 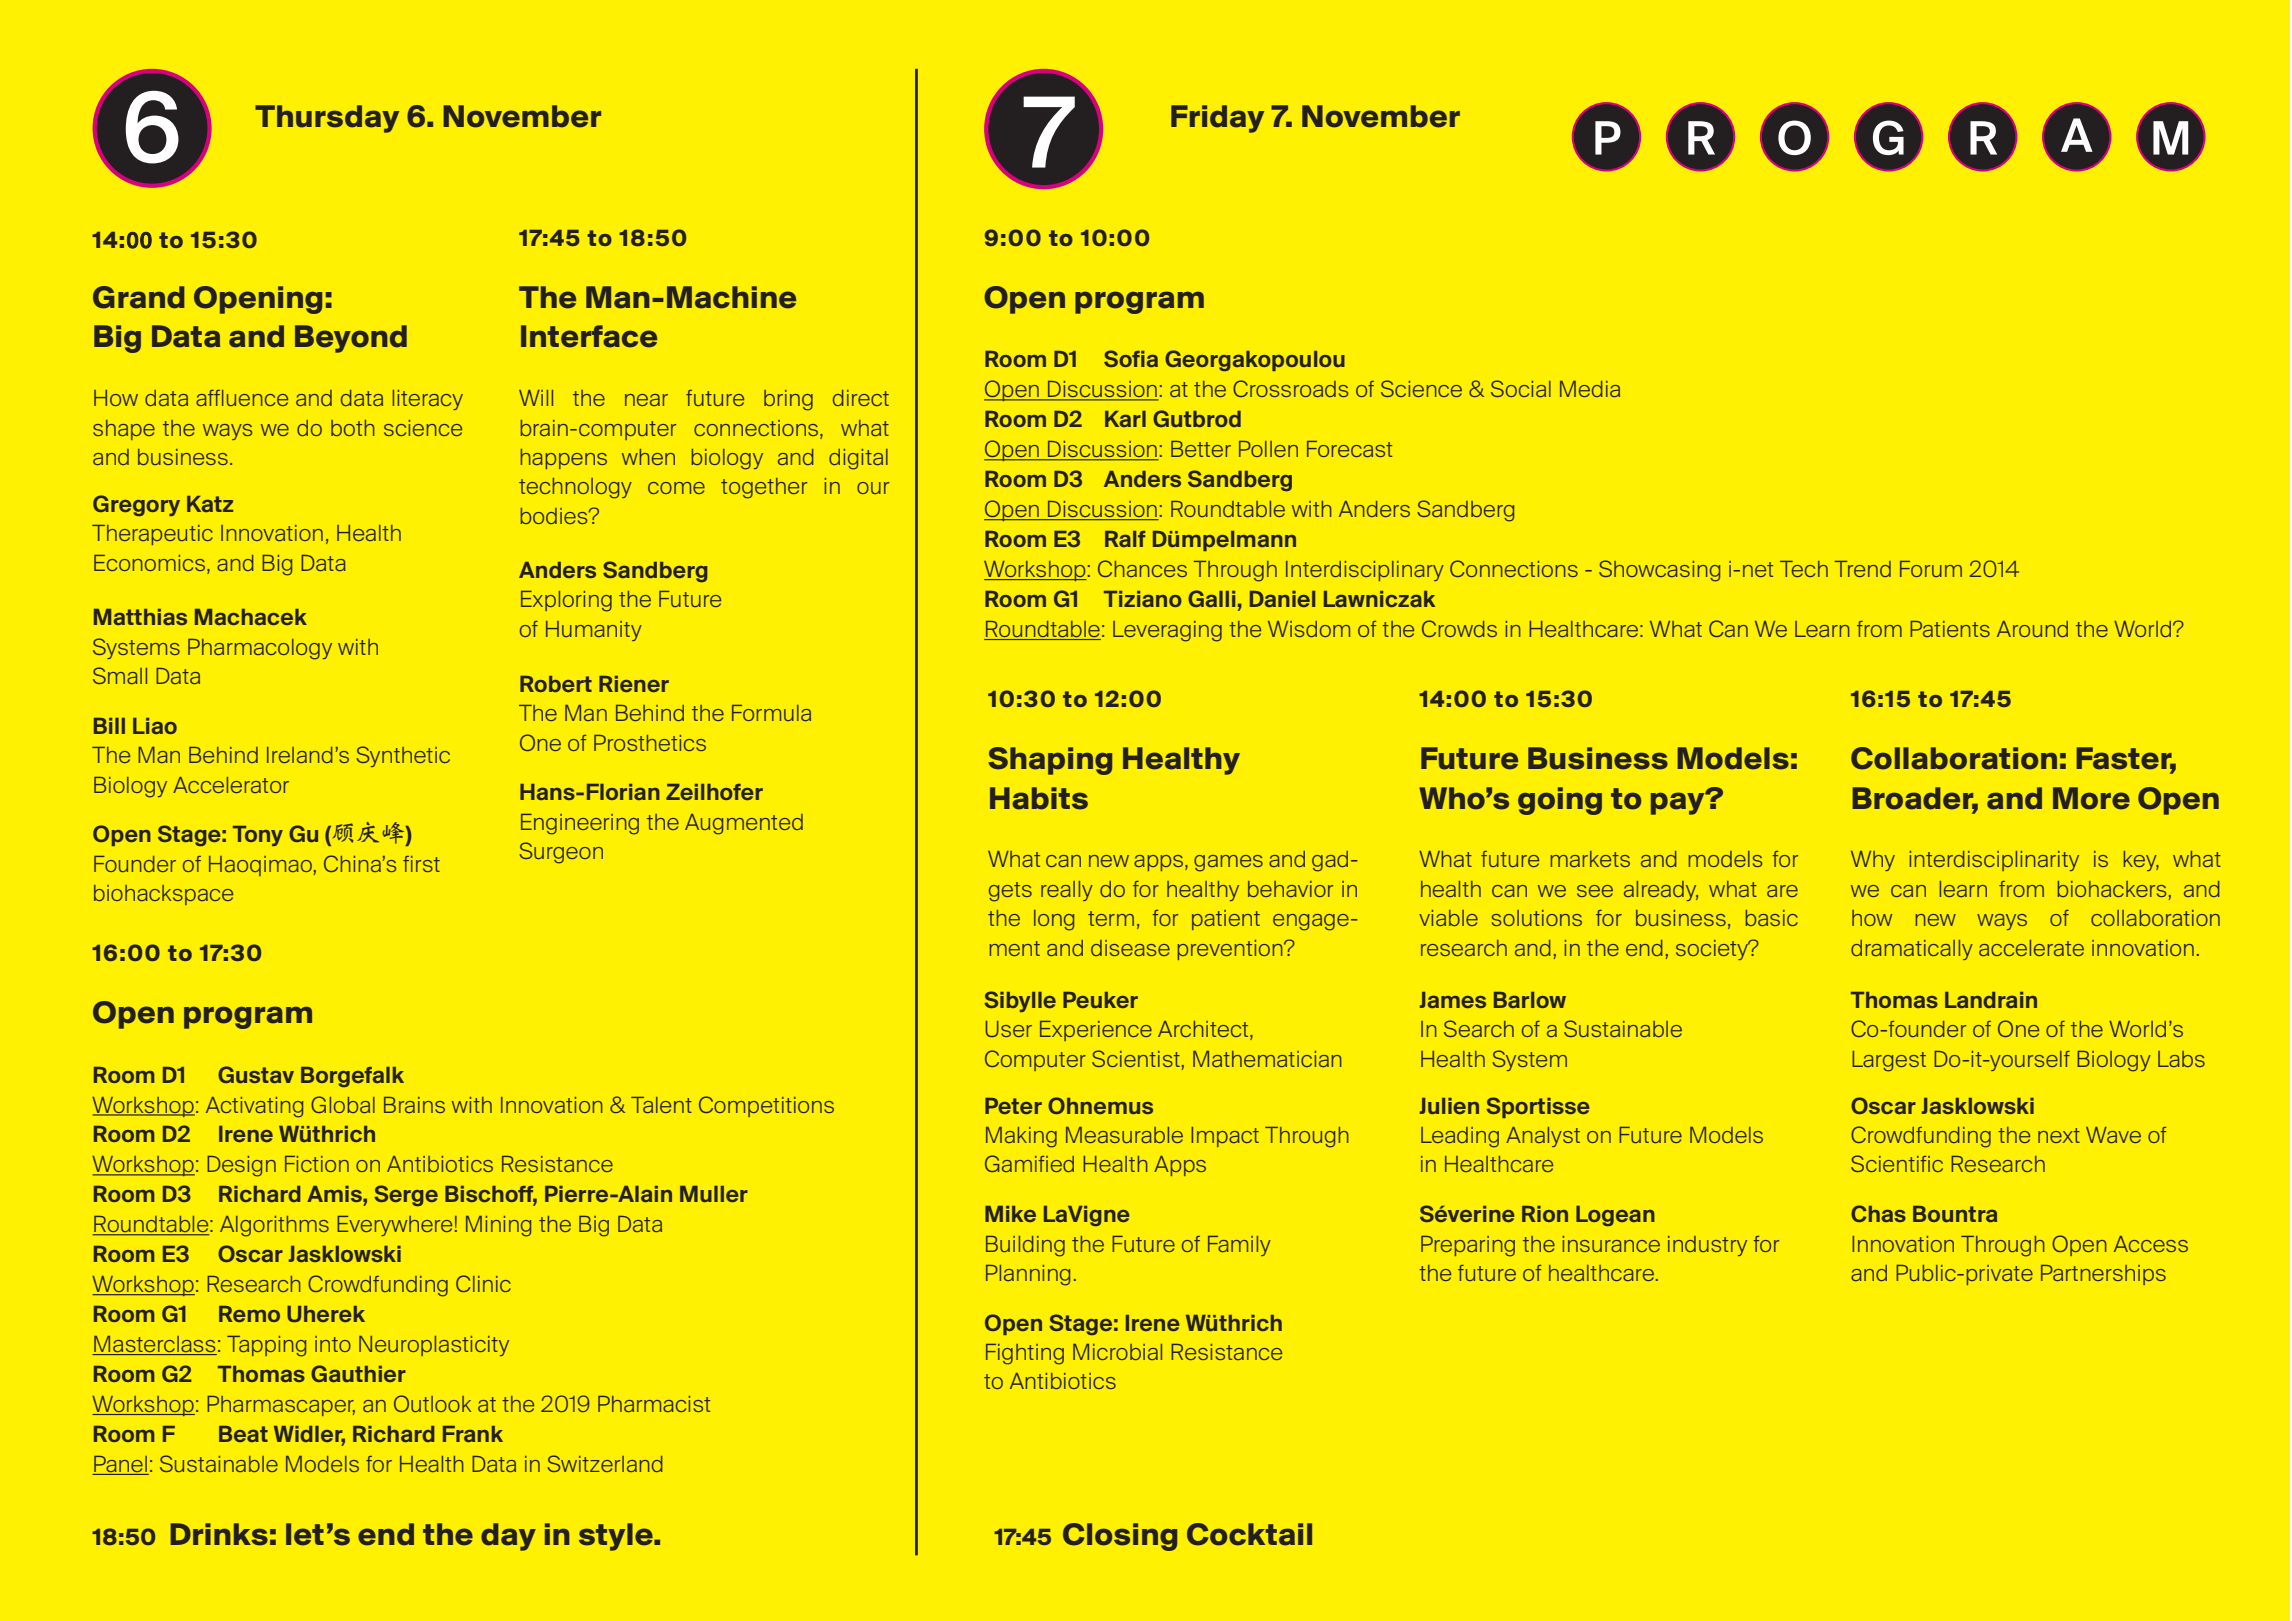 What do you see at coordinates (1228, 863) in the screenshot?
I see `games` at bounding box center [1228, 863].
